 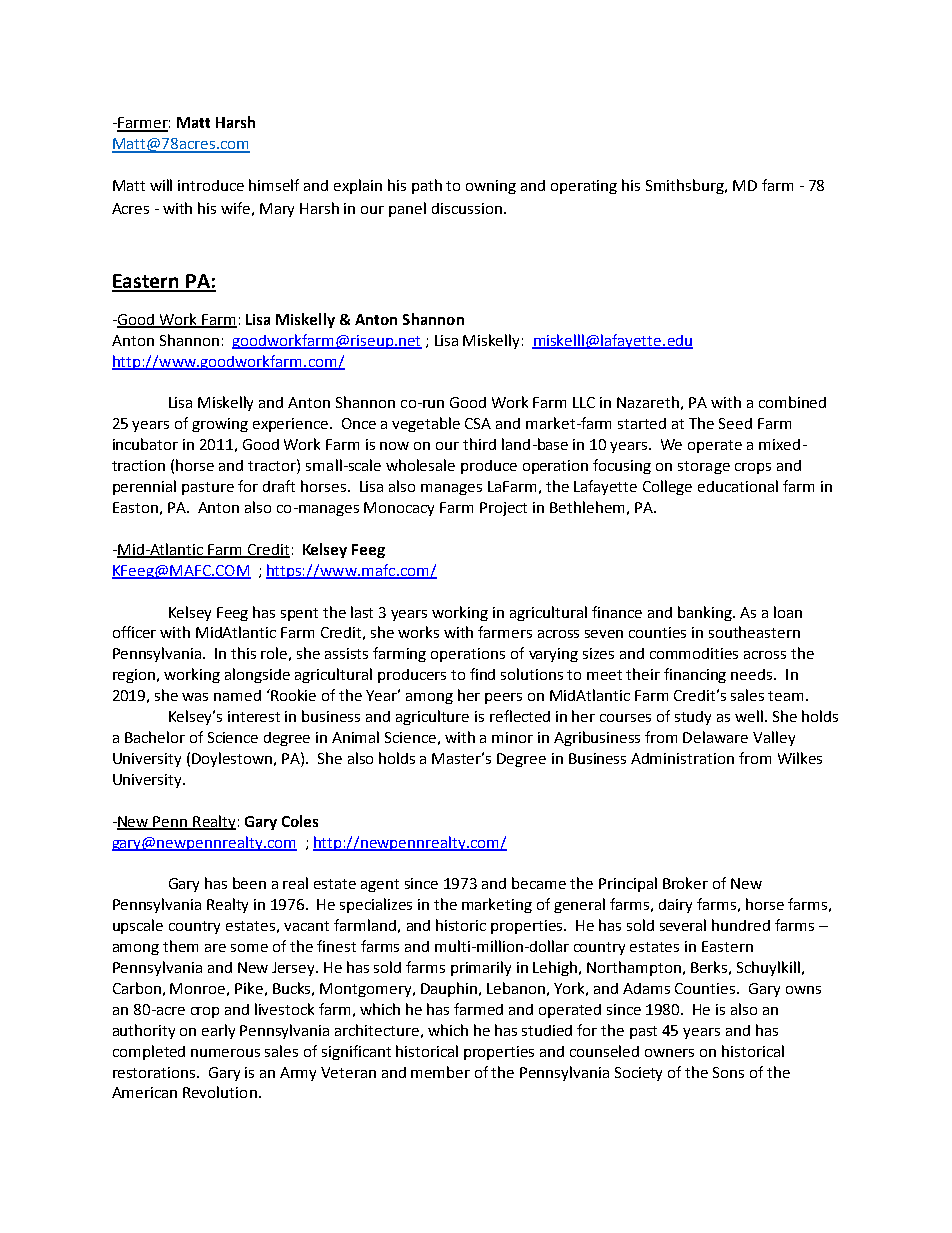 I want to click on CSA, so click(x=478, y=423).
